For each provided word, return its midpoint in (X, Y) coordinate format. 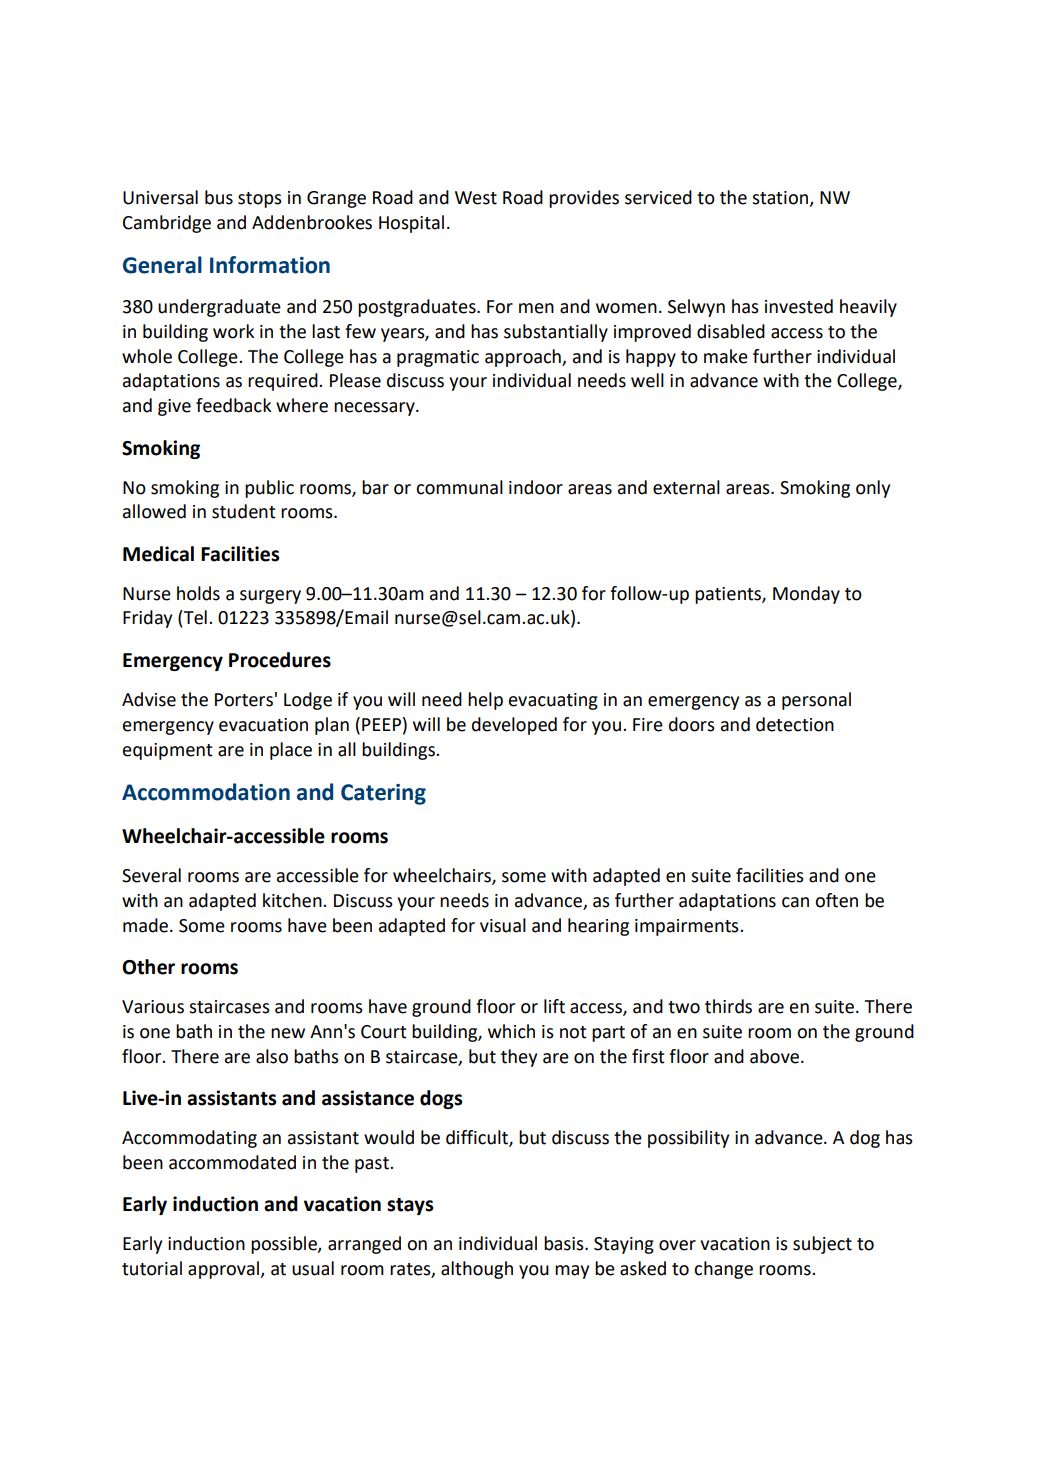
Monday (806, 595)
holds (198, 593)
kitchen (293, 900)
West (476, 198)
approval (225, 1270)
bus (219, 197)
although (477, 1270)
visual (503, 925)
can (795, 902)
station (781, 199)
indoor (536, 487)
